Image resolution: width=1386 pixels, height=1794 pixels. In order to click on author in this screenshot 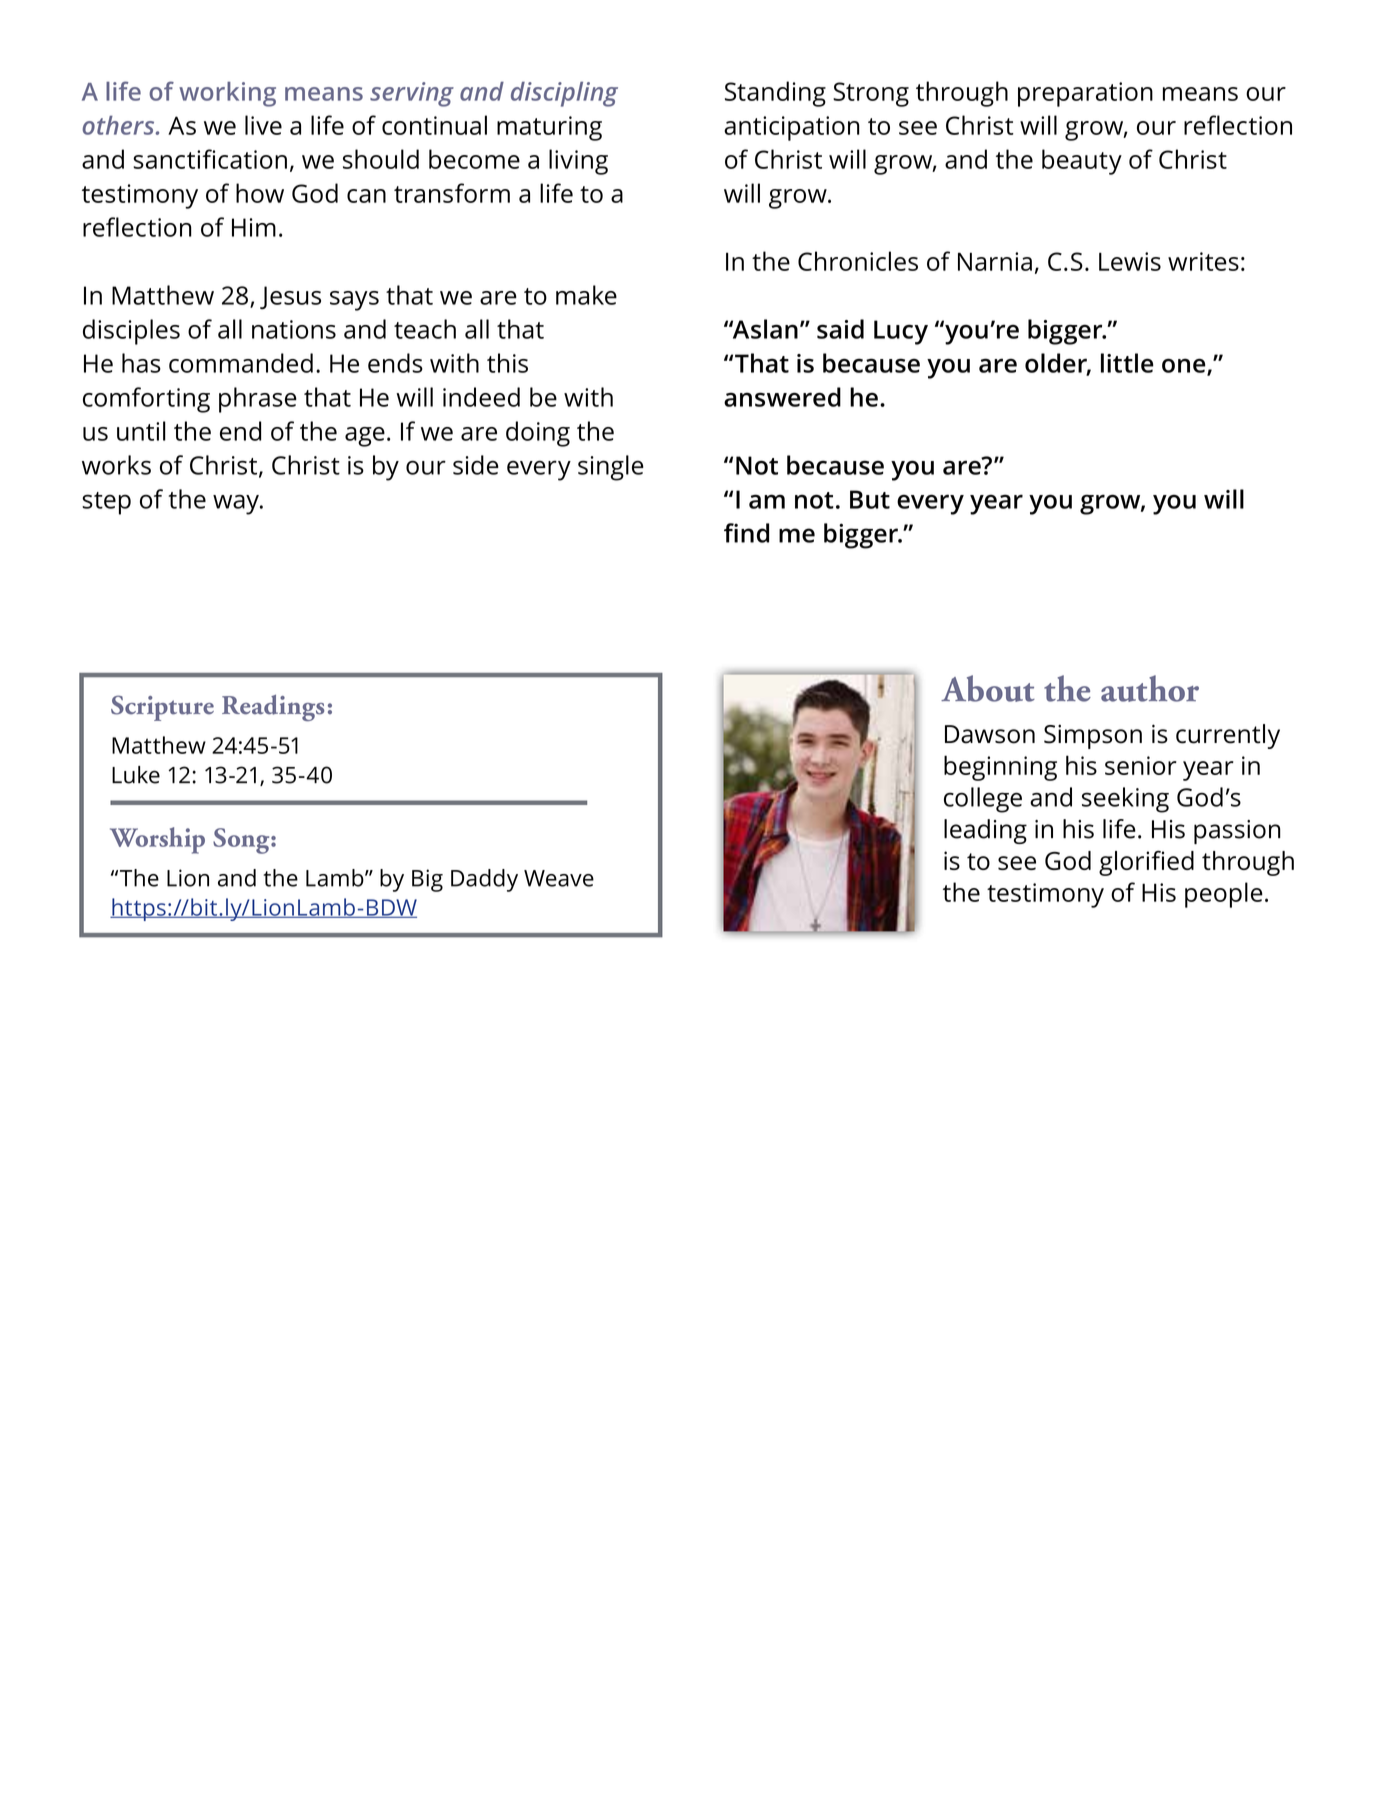, I will do `click(1150, 688)`.
